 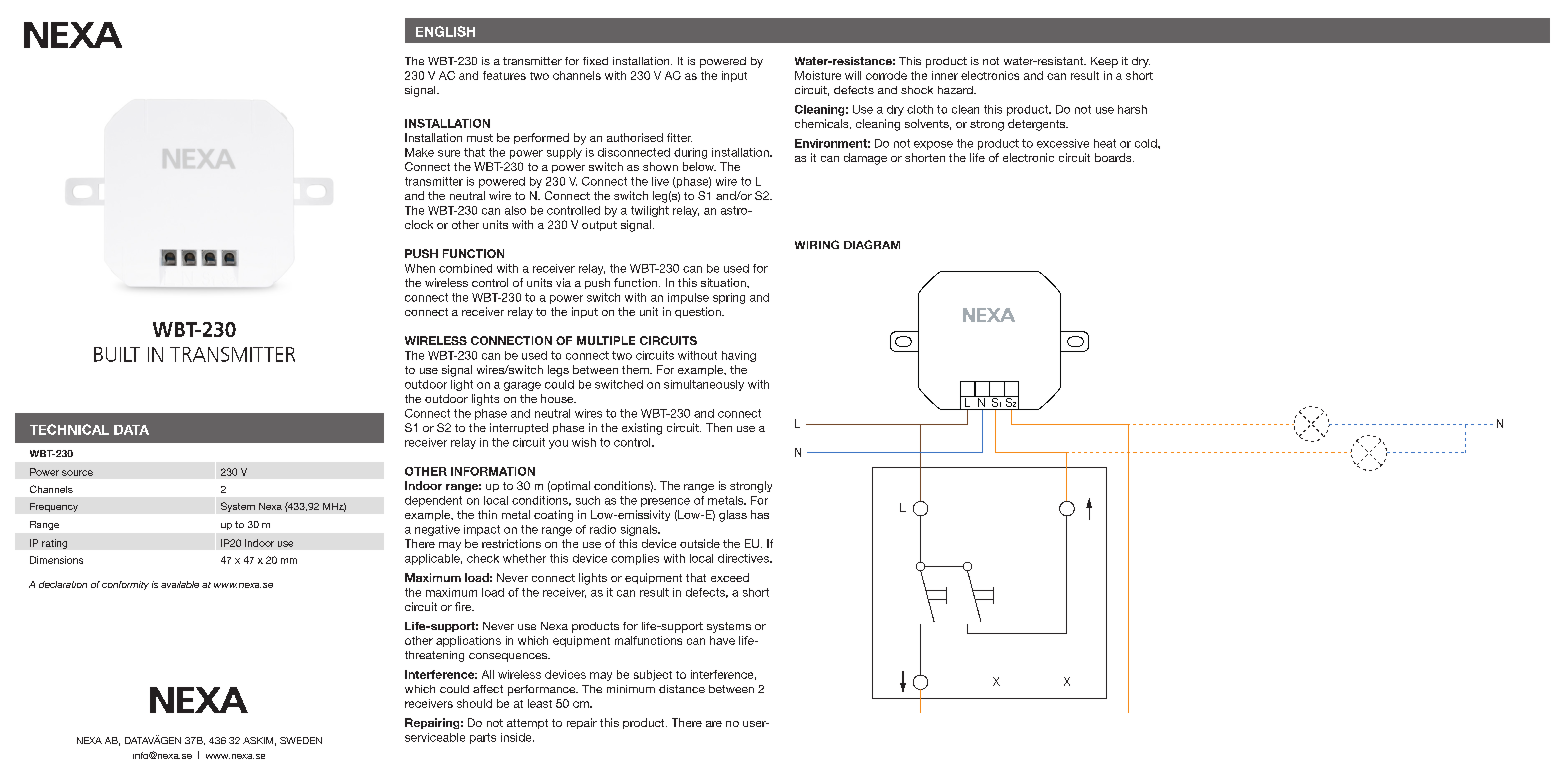 I want to click on ENGLISH, so click(x=445, y=31).
